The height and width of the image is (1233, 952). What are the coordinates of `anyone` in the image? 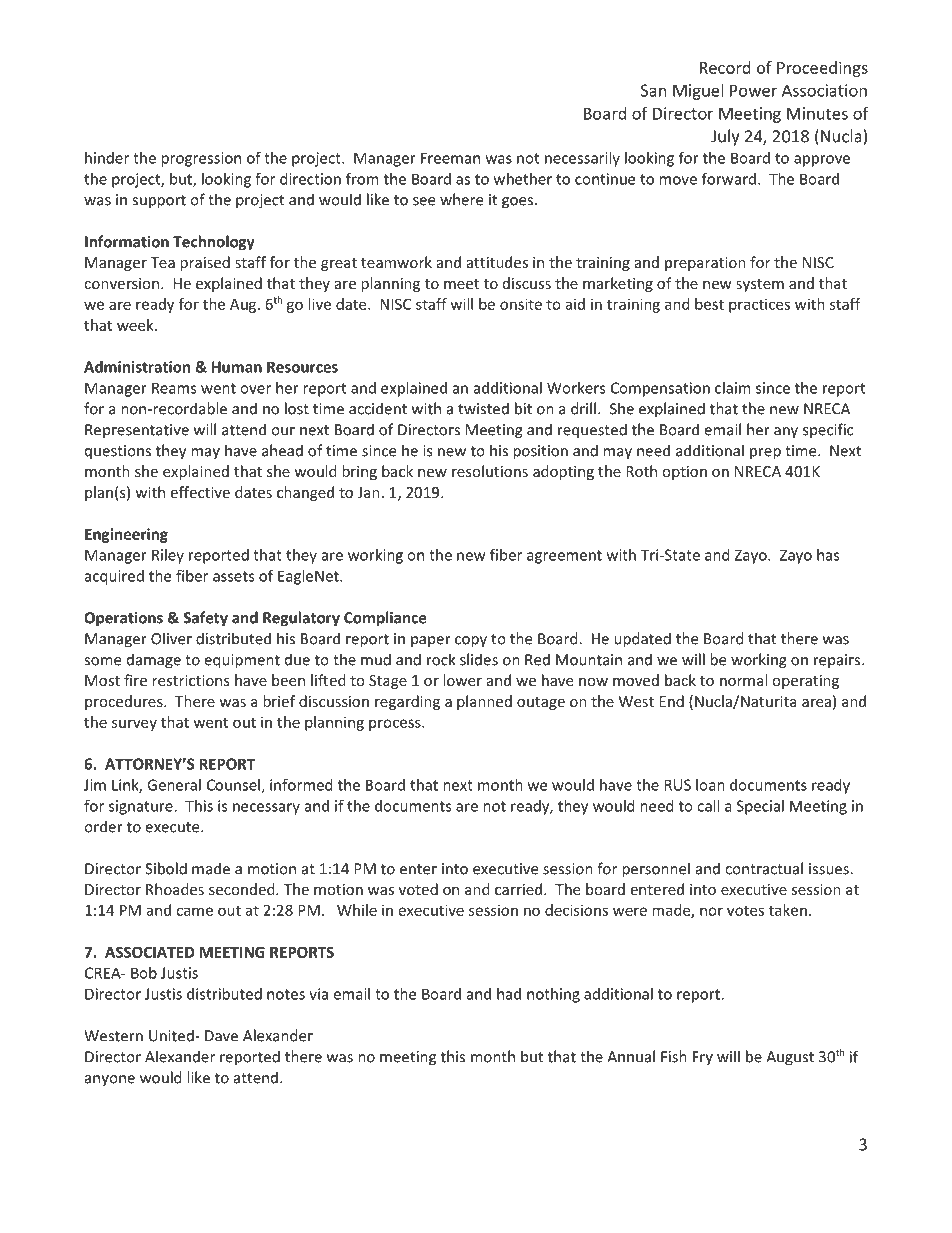 It's located at (110, 1081).
